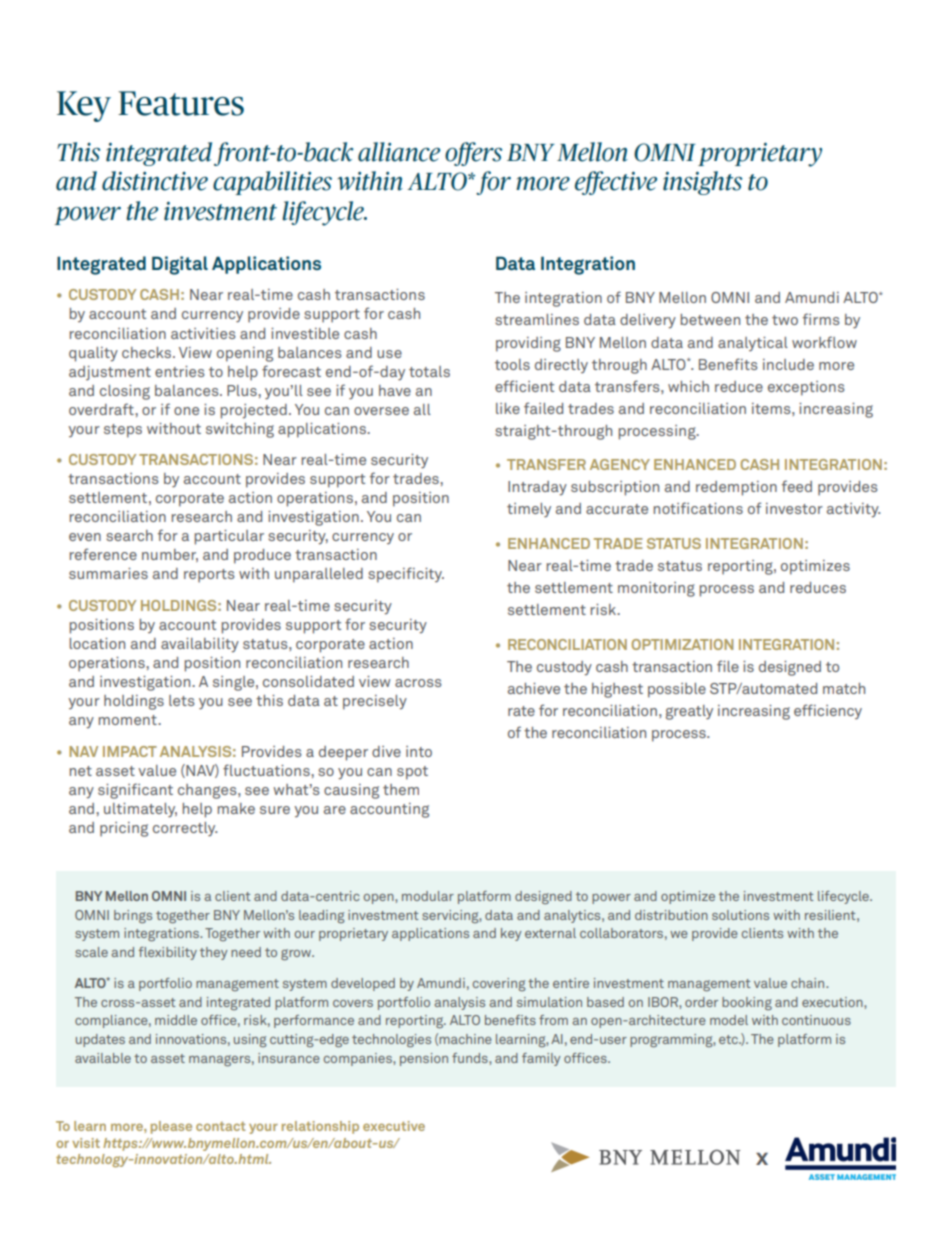 This screenshot has height=1233, width=952. I want to click on changes, so click(208, 791).
